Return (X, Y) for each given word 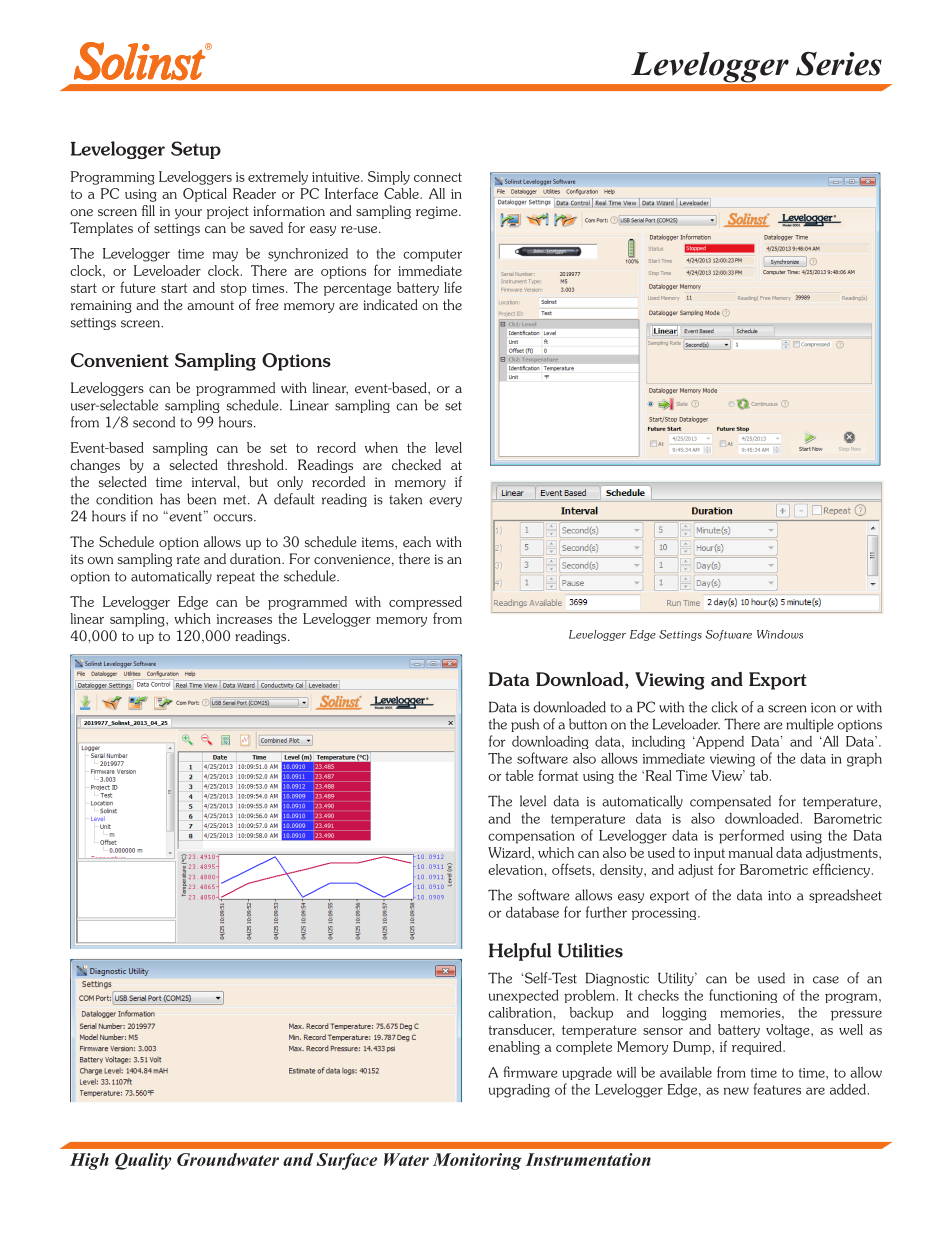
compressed (425, 603)
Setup (196, 150)
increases (244, 619)
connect (438, 177)
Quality (143, 1161)
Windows (780, 634)
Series (839, 64)
